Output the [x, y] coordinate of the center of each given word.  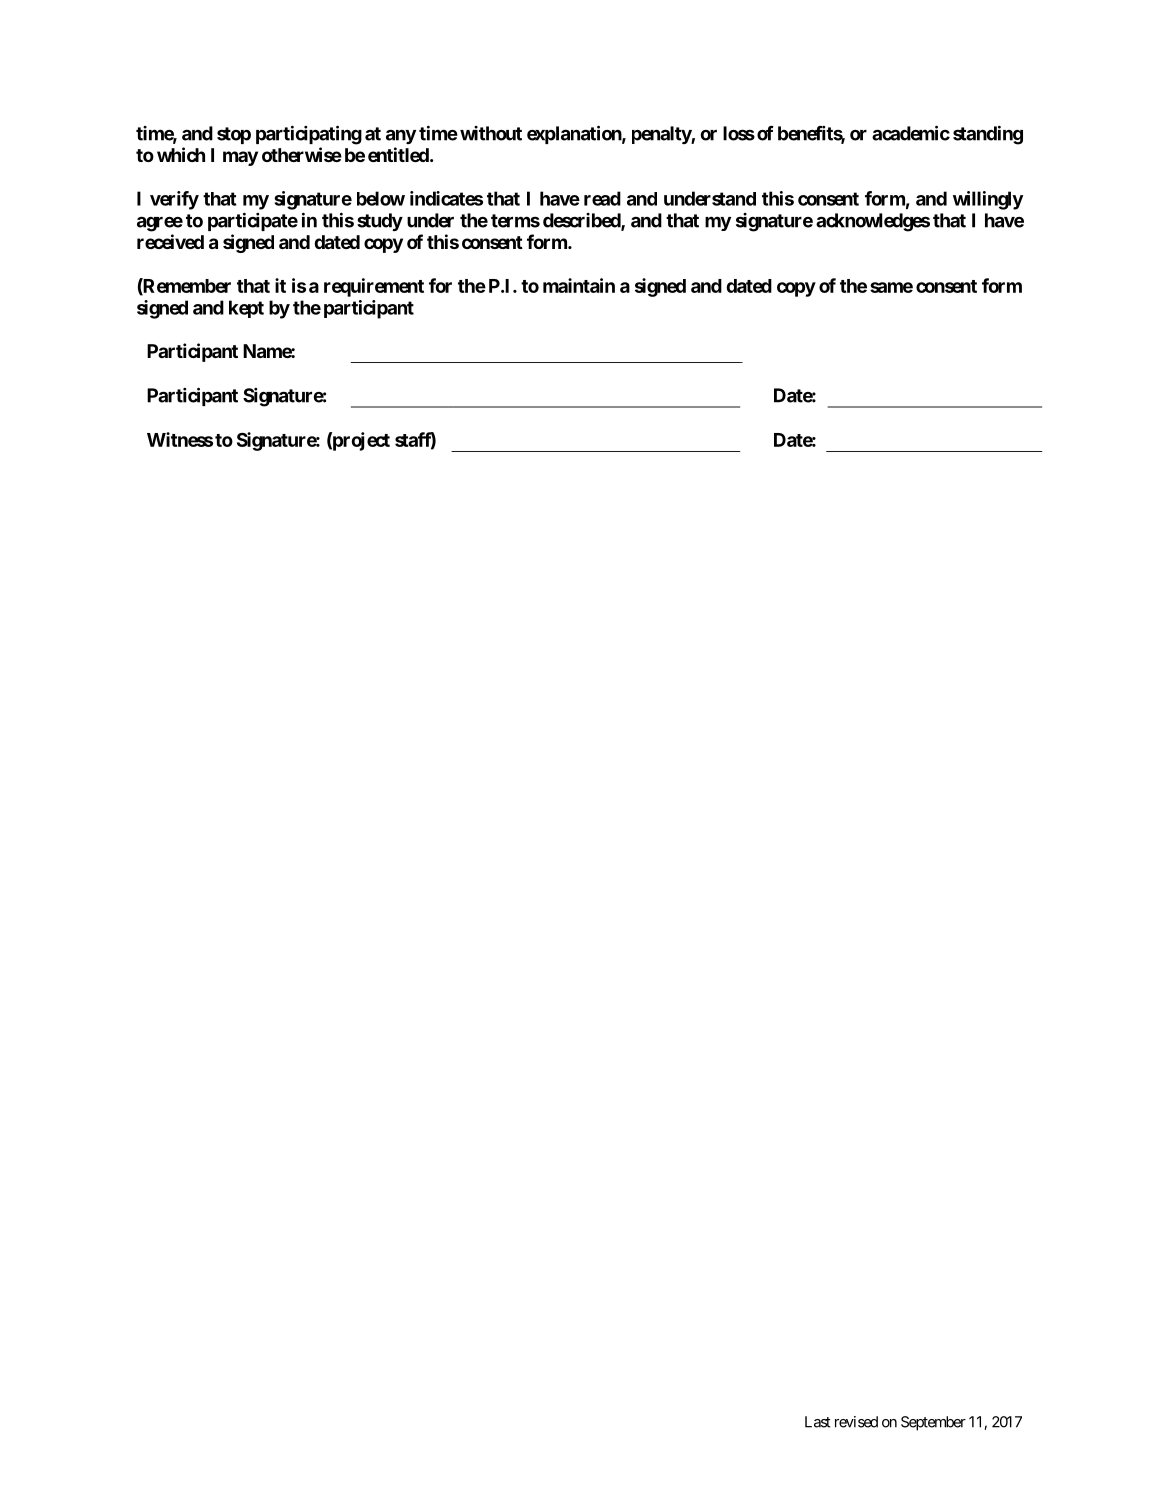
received [170, 241]
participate [253, 221]
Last [818, 1422]
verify [174, 200]
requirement [374, 287]
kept [246, 309]
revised [856, 1422]
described [582, 221]
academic [911, 133]
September [933, 1423]
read [602, 198]
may [240, 158]
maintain [579, 285]
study [380, 222]
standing [988, 135]
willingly [988, 200]
